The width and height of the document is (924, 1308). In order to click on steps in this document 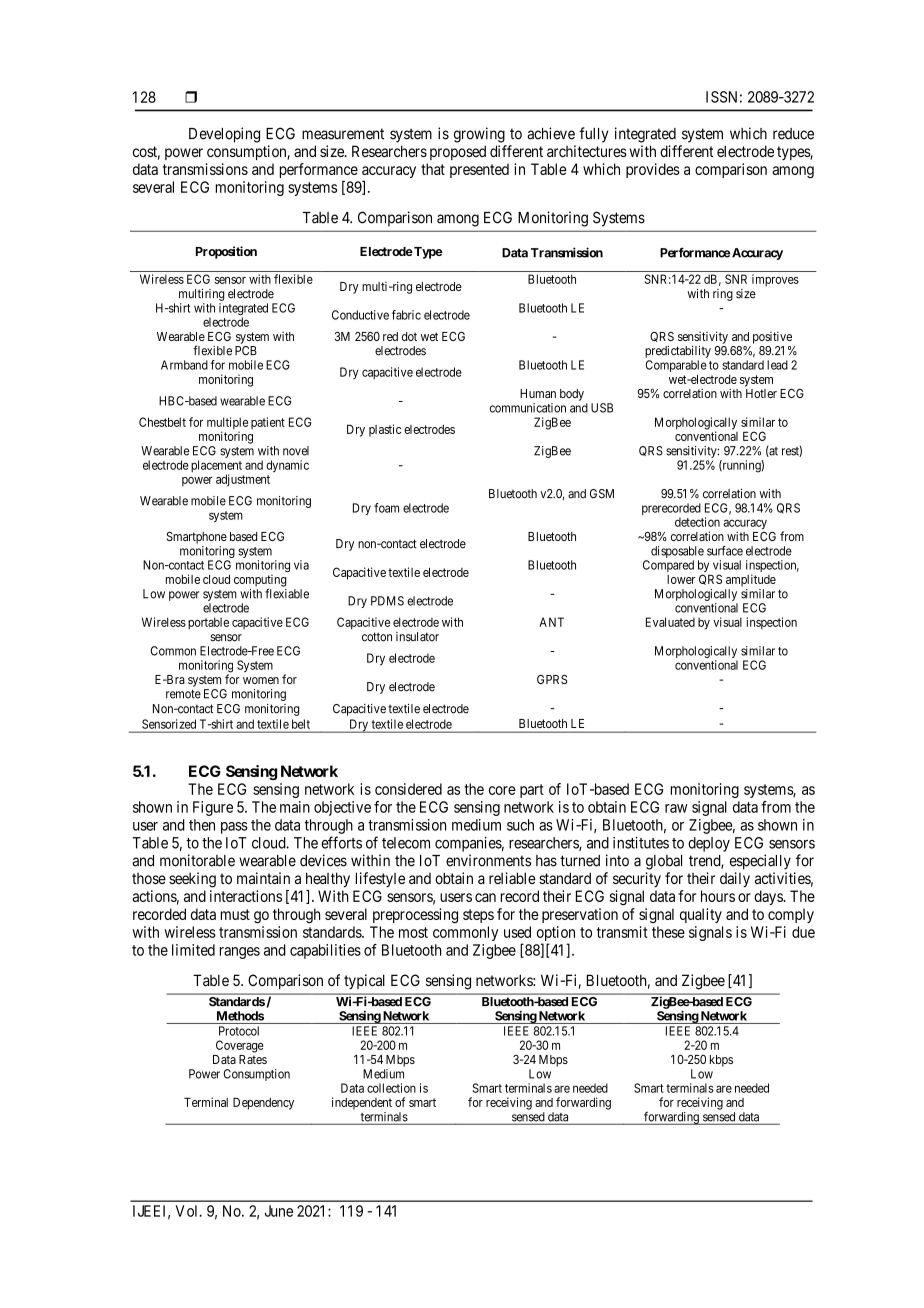, I will do `click(478, 916)`.
